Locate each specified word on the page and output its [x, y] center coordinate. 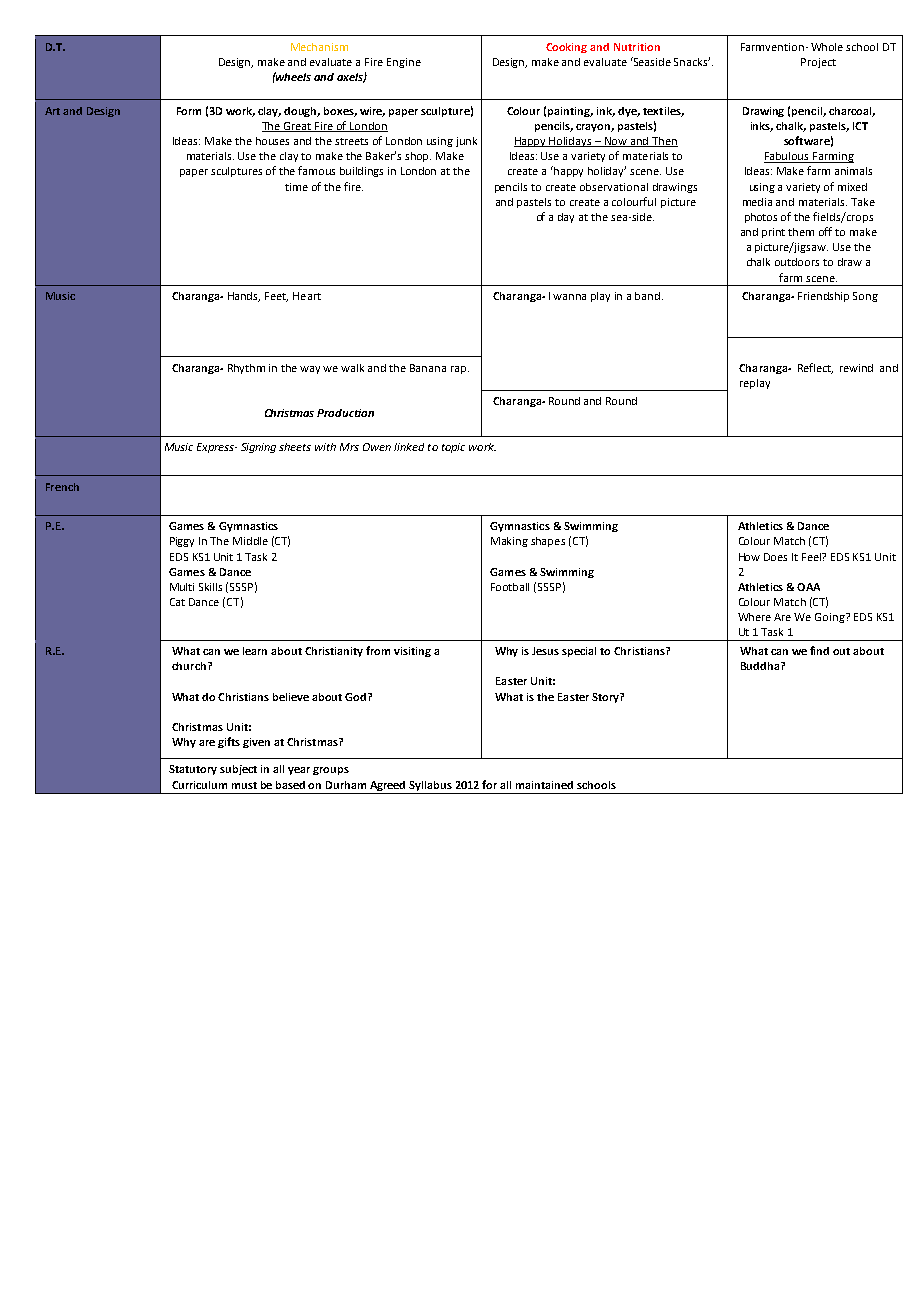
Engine [404, 63]
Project [818, 63]
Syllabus [430, 786]
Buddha [761, 666]
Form [189, 111]
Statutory [193, 770]
